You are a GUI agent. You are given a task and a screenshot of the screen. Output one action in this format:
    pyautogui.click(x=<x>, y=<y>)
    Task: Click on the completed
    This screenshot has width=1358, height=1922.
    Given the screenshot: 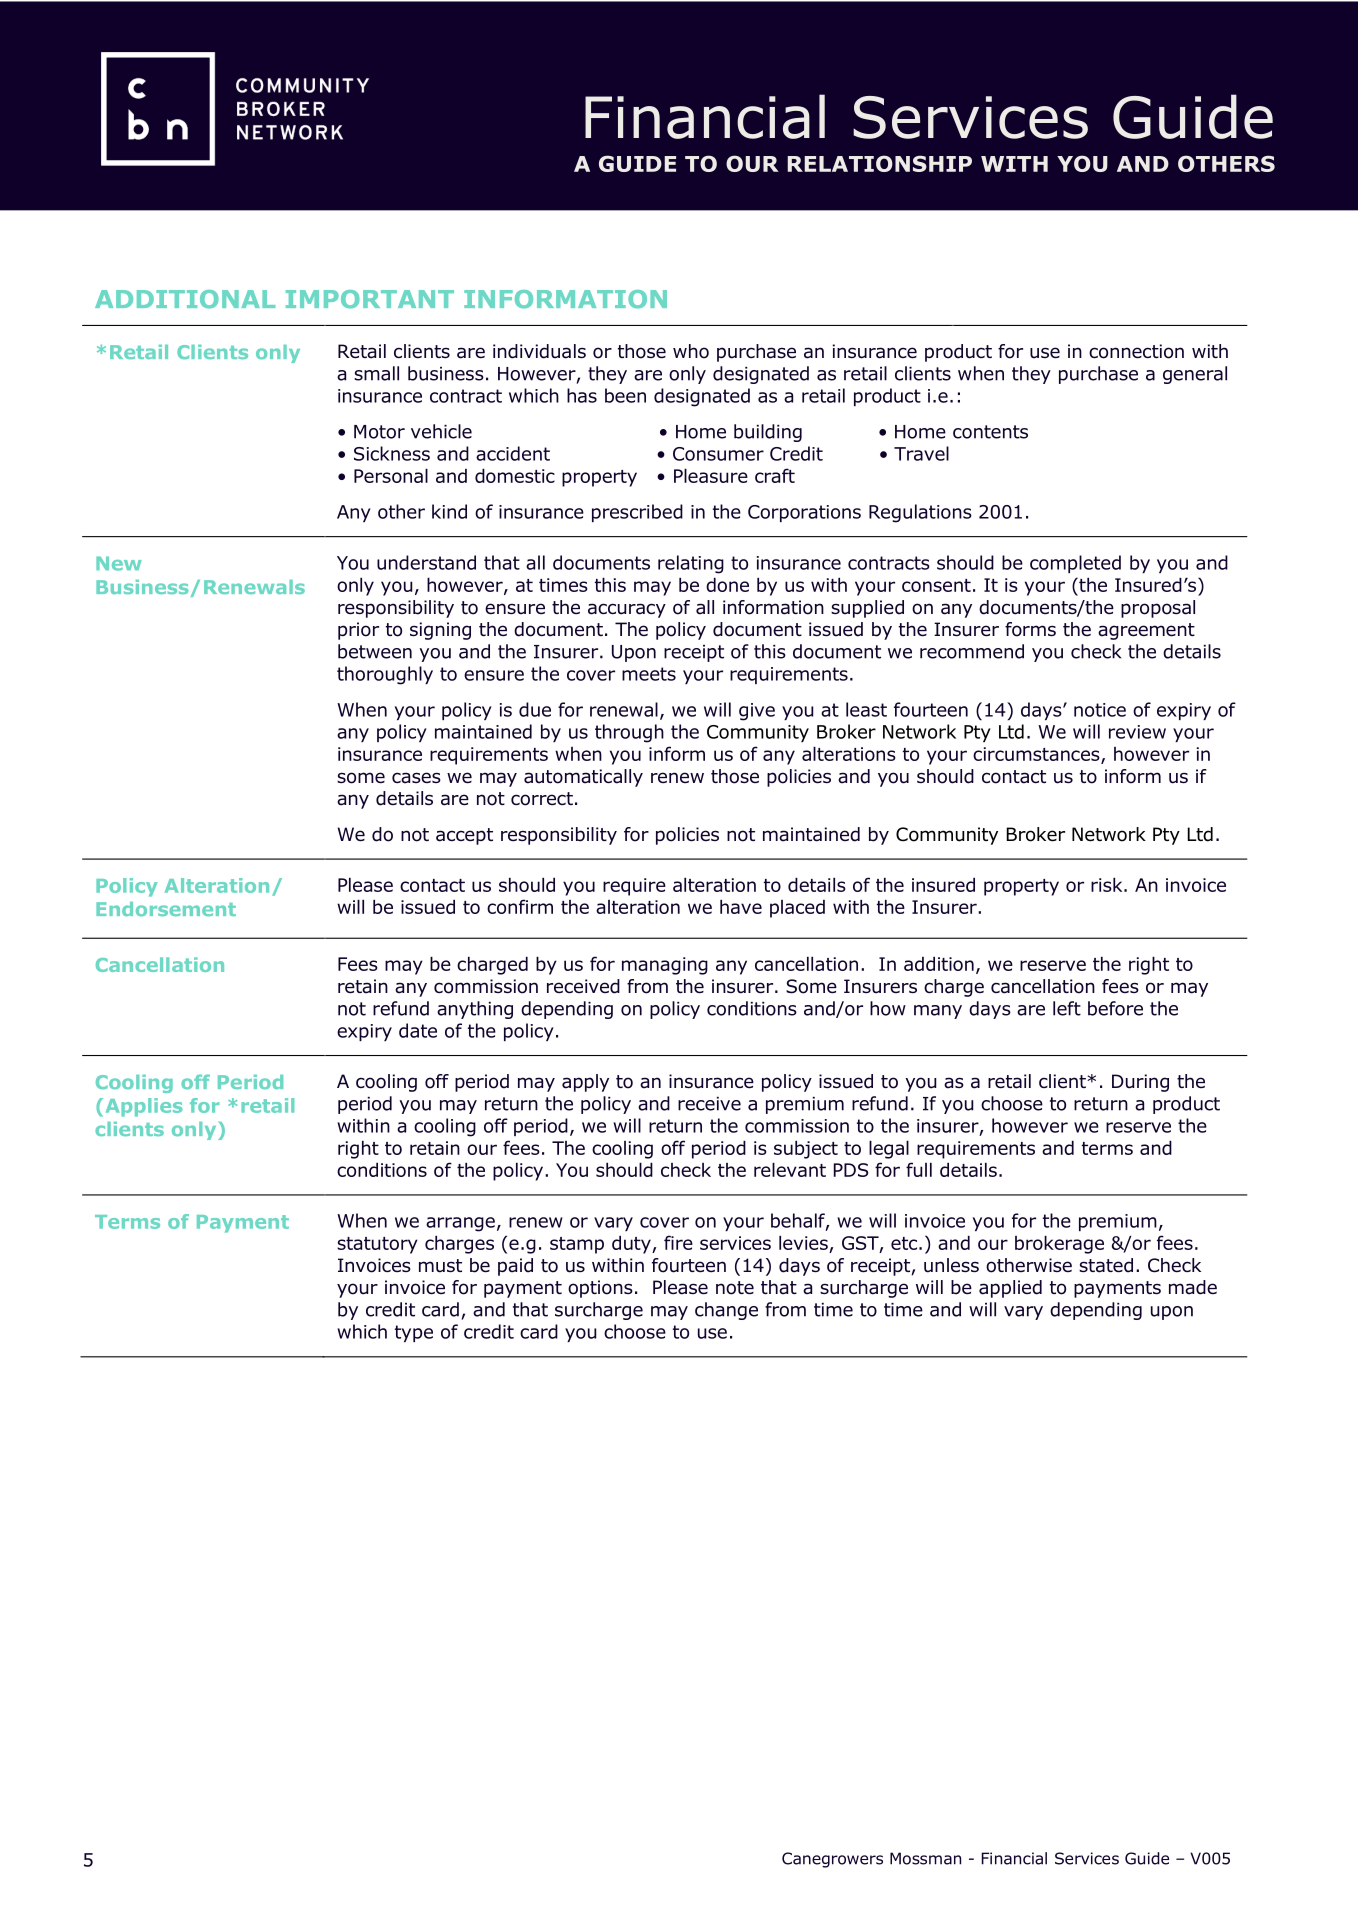 What is the action you would take?
    pyautogui.click(x=1075, y=564)
